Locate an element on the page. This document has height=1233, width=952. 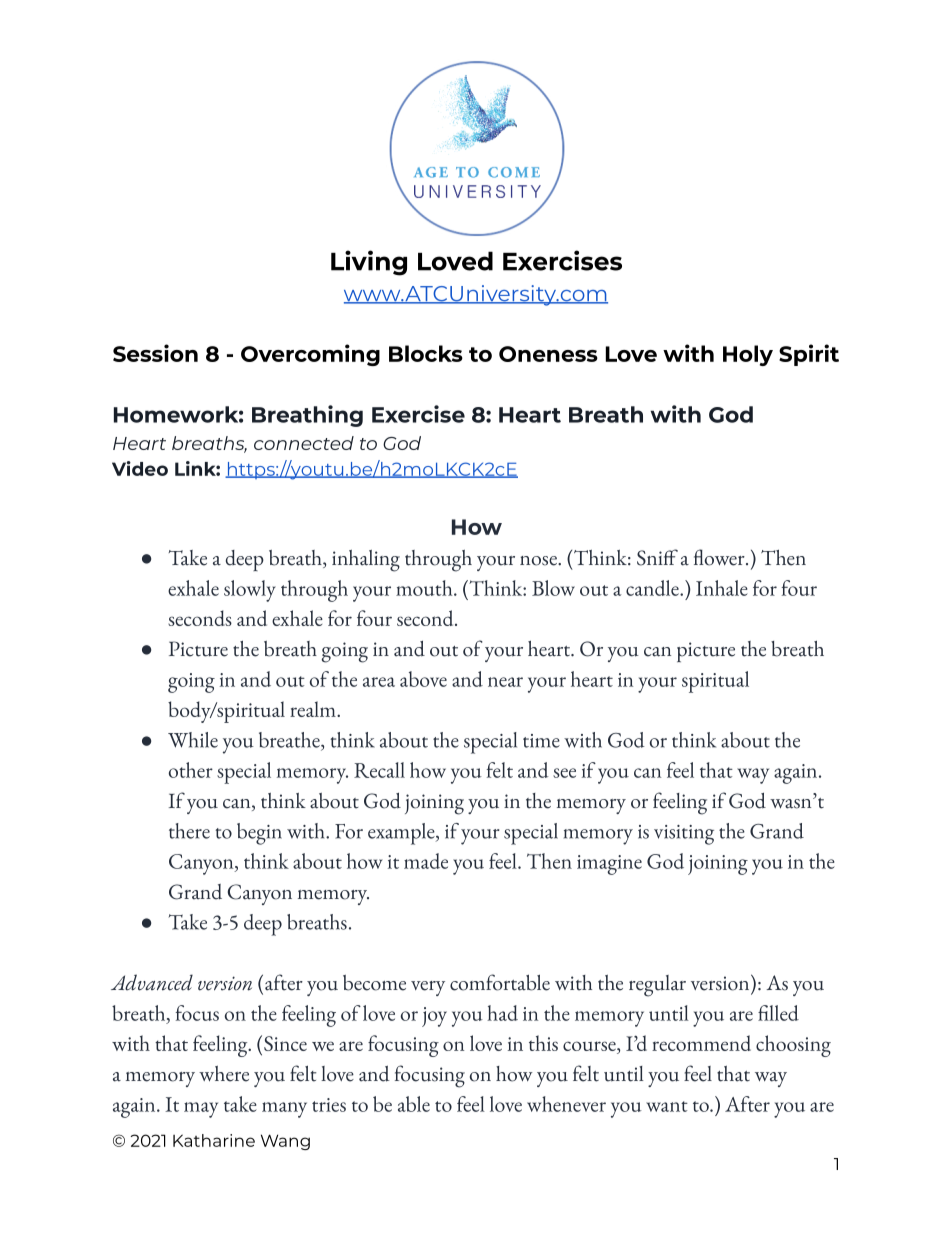
Holy is located at coordinates (748, 355).
